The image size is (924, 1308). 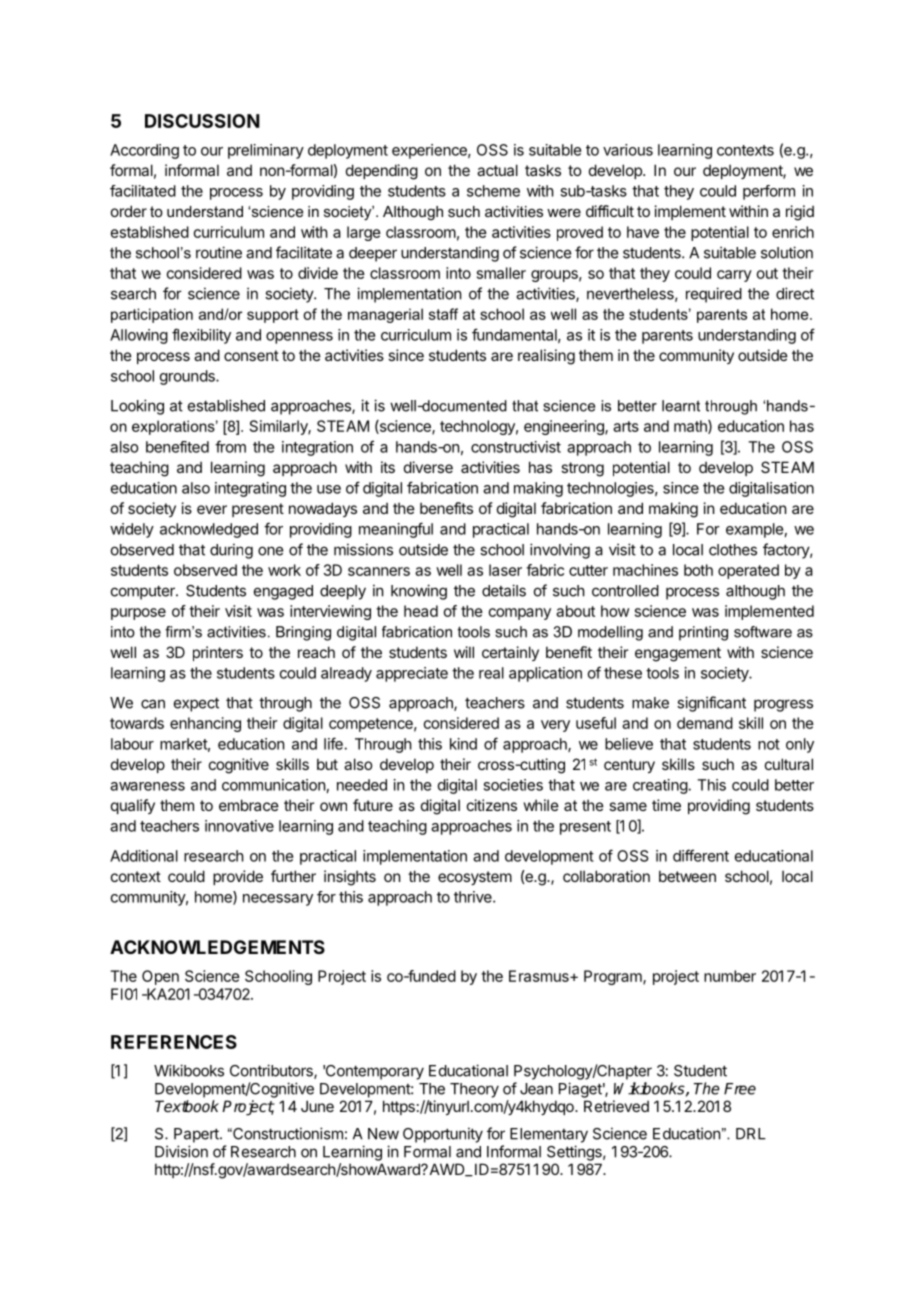 What do you see at coordinates (497, 170) in the page?
I see `actual` at bounding box center [497, 170].
